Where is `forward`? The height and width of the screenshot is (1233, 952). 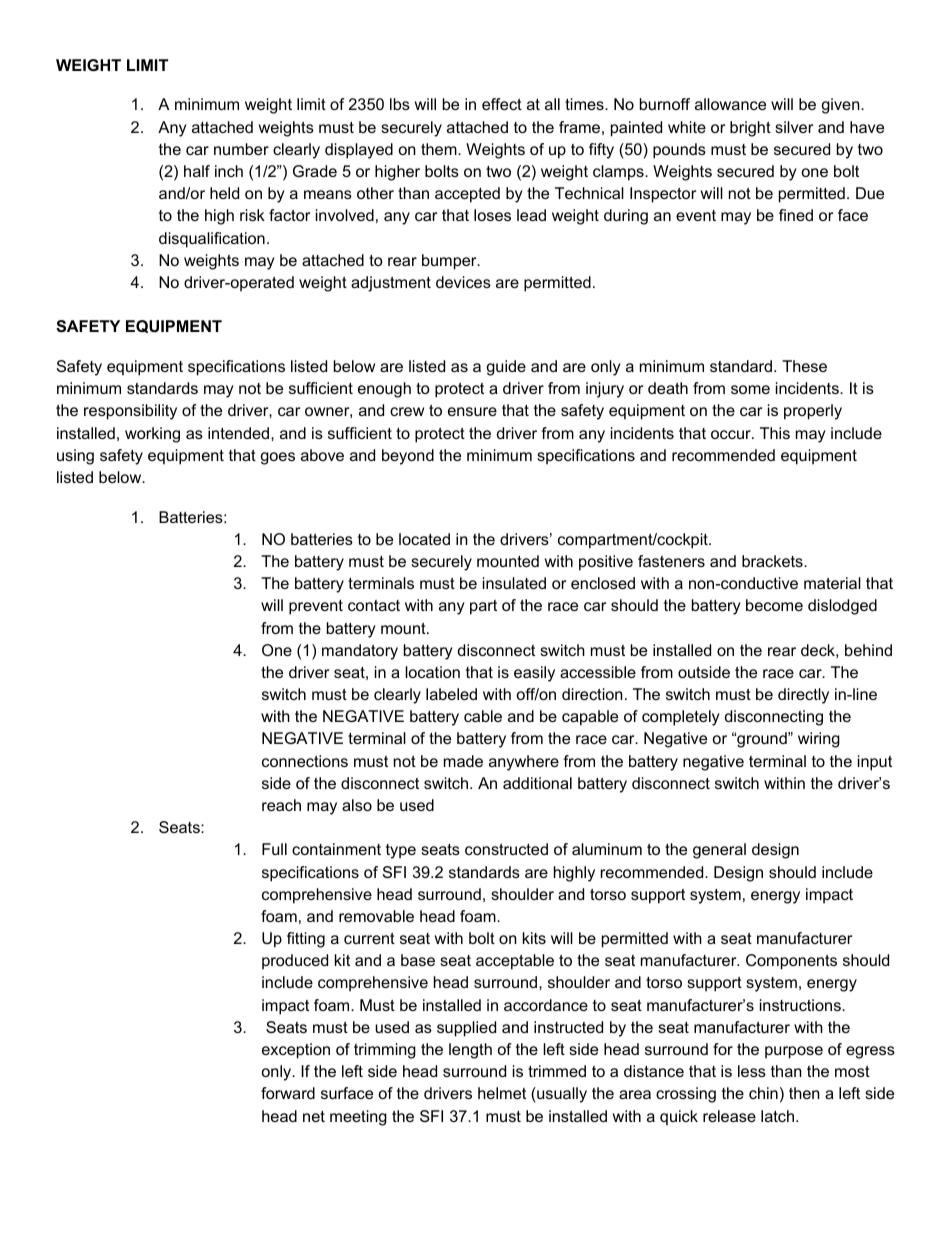
forward is located at coordinates (288, 1093).
